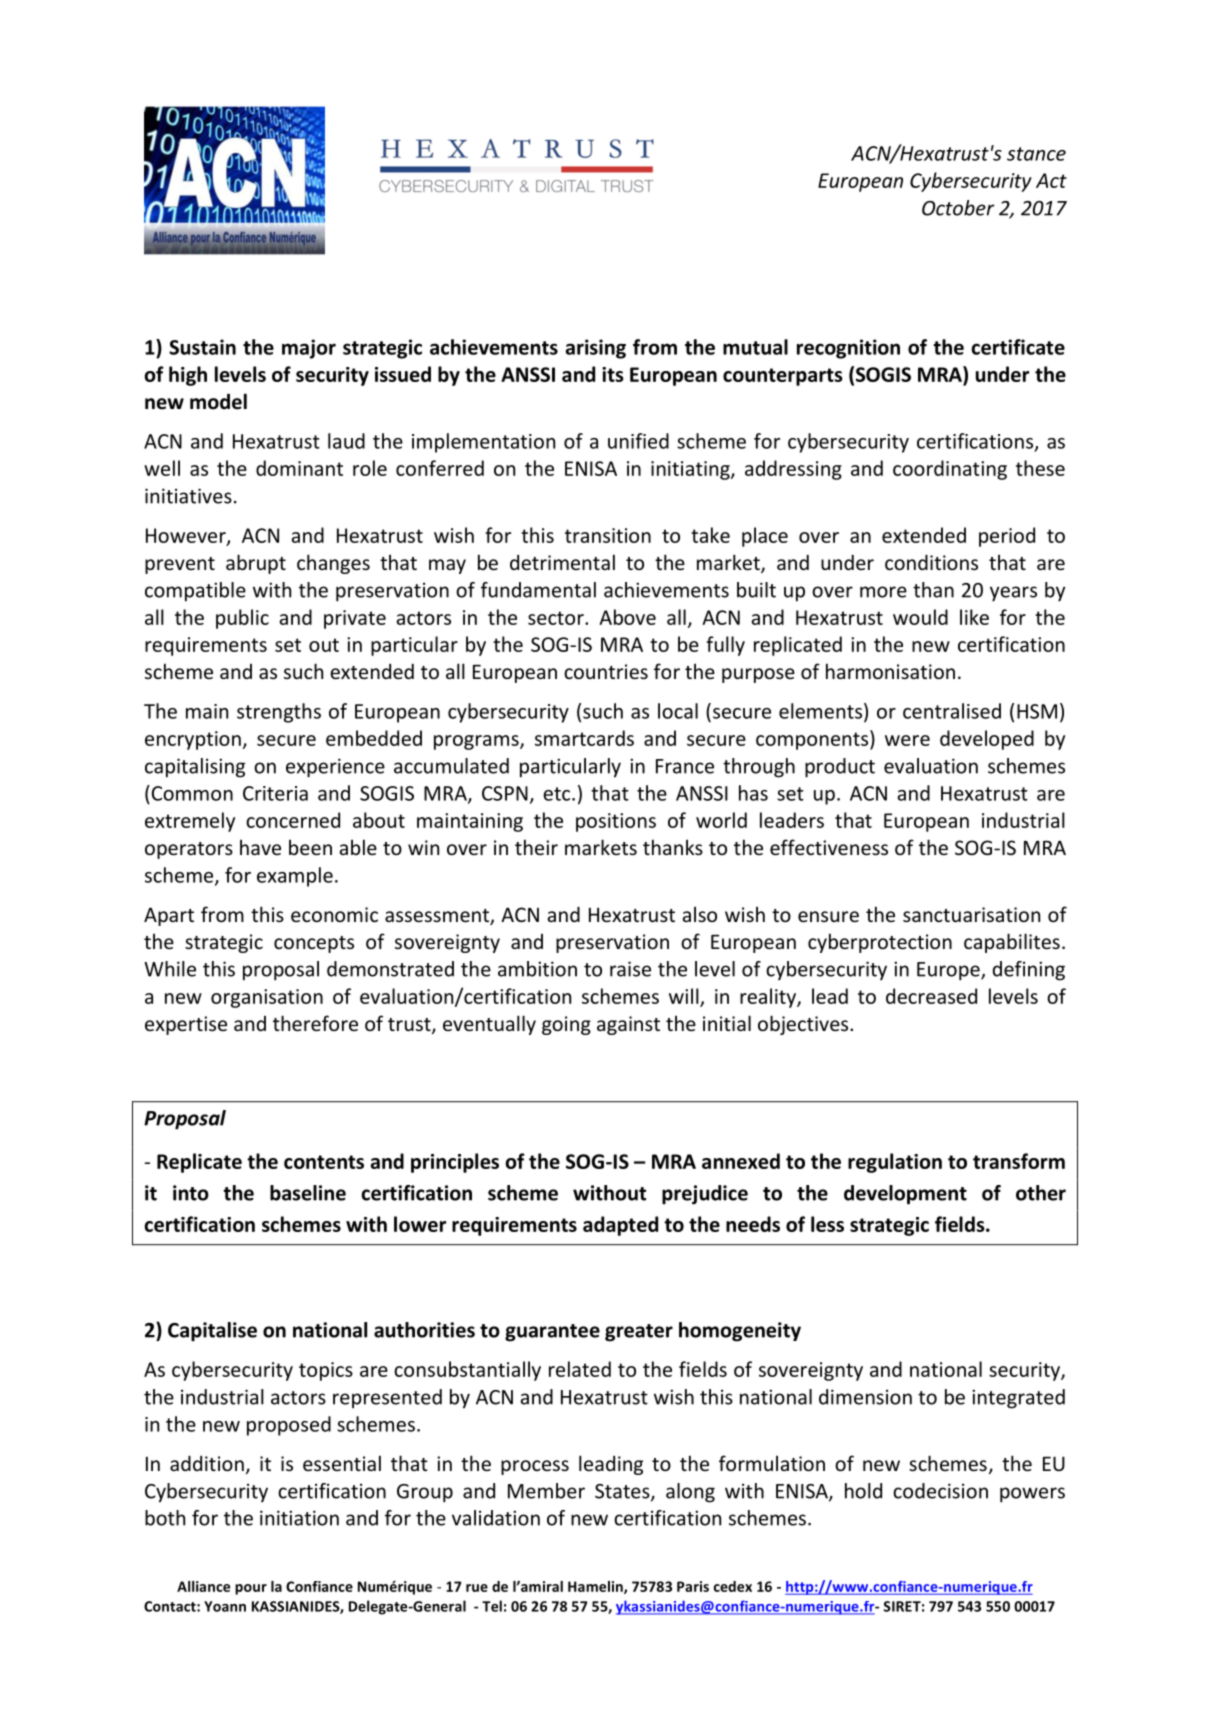  Describe the element at coordinates (958, 208) in the screenshot. I see `October` at that location.
